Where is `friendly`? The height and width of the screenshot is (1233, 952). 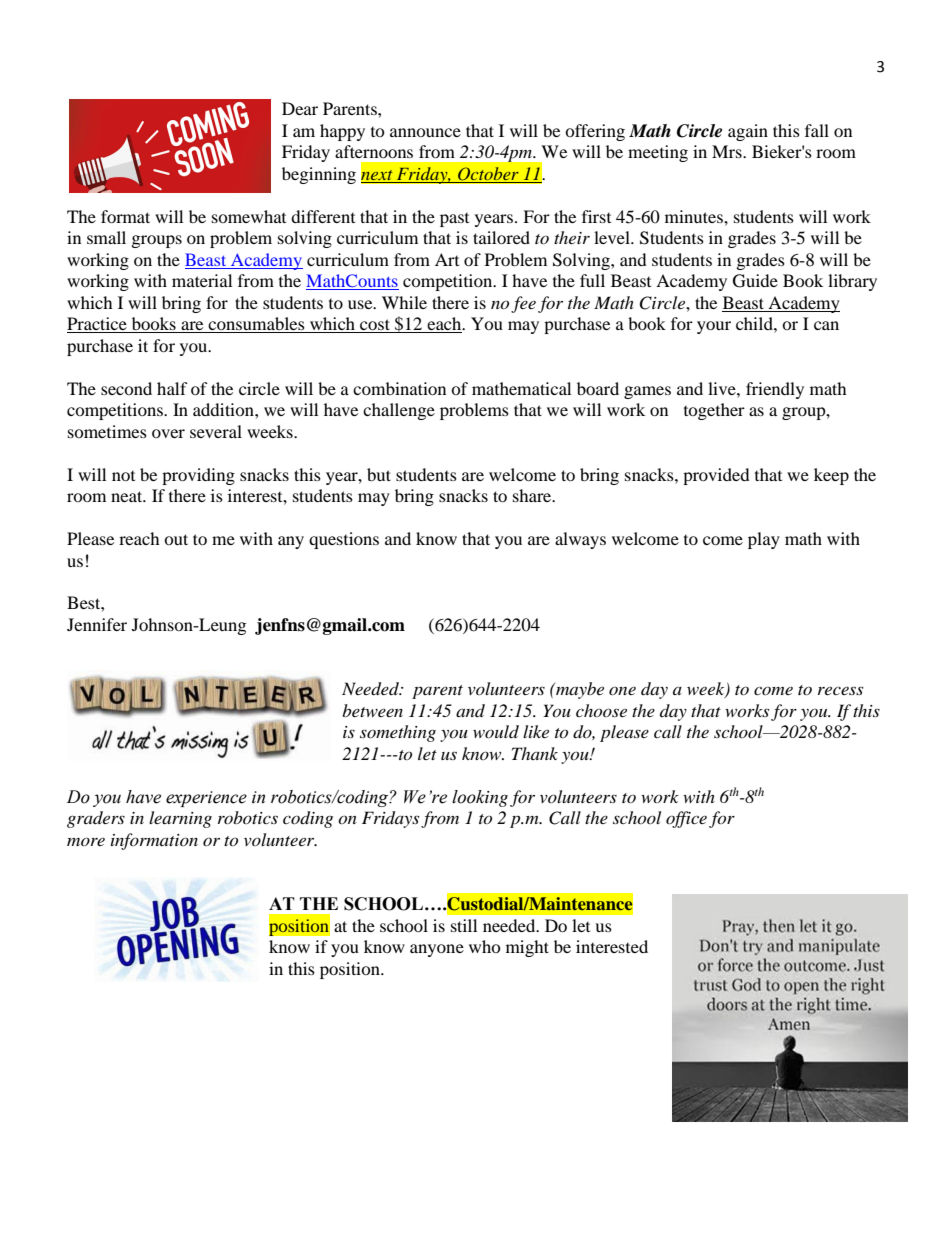
friendly is located at coordinates (775, 390).
